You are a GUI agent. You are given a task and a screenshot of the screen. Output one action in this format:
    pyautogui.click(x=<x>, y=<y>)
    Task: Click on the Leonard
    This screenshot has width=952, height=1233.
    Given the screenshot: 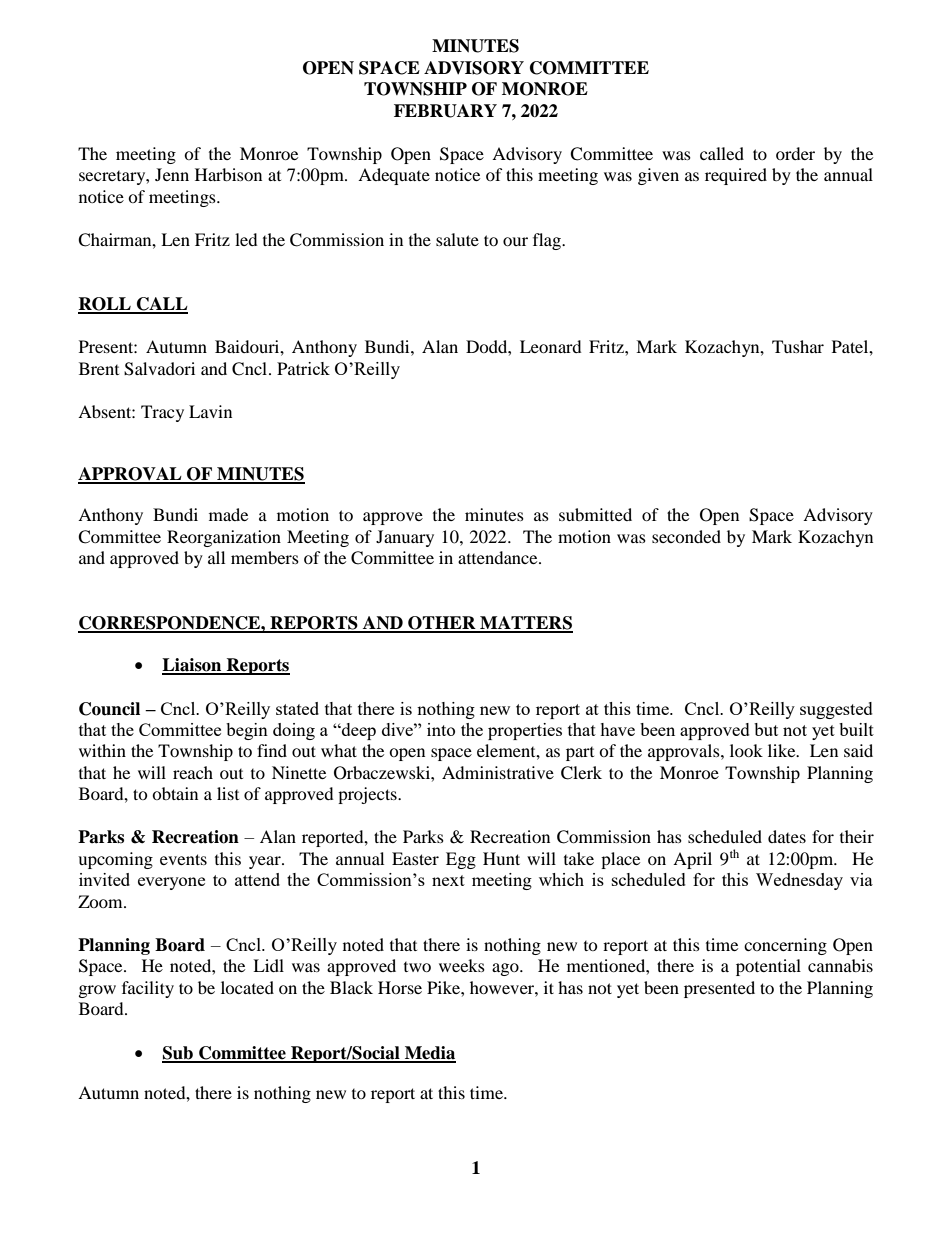 What is the action you would take?
    pyautogui.click(x=551, y=346)
